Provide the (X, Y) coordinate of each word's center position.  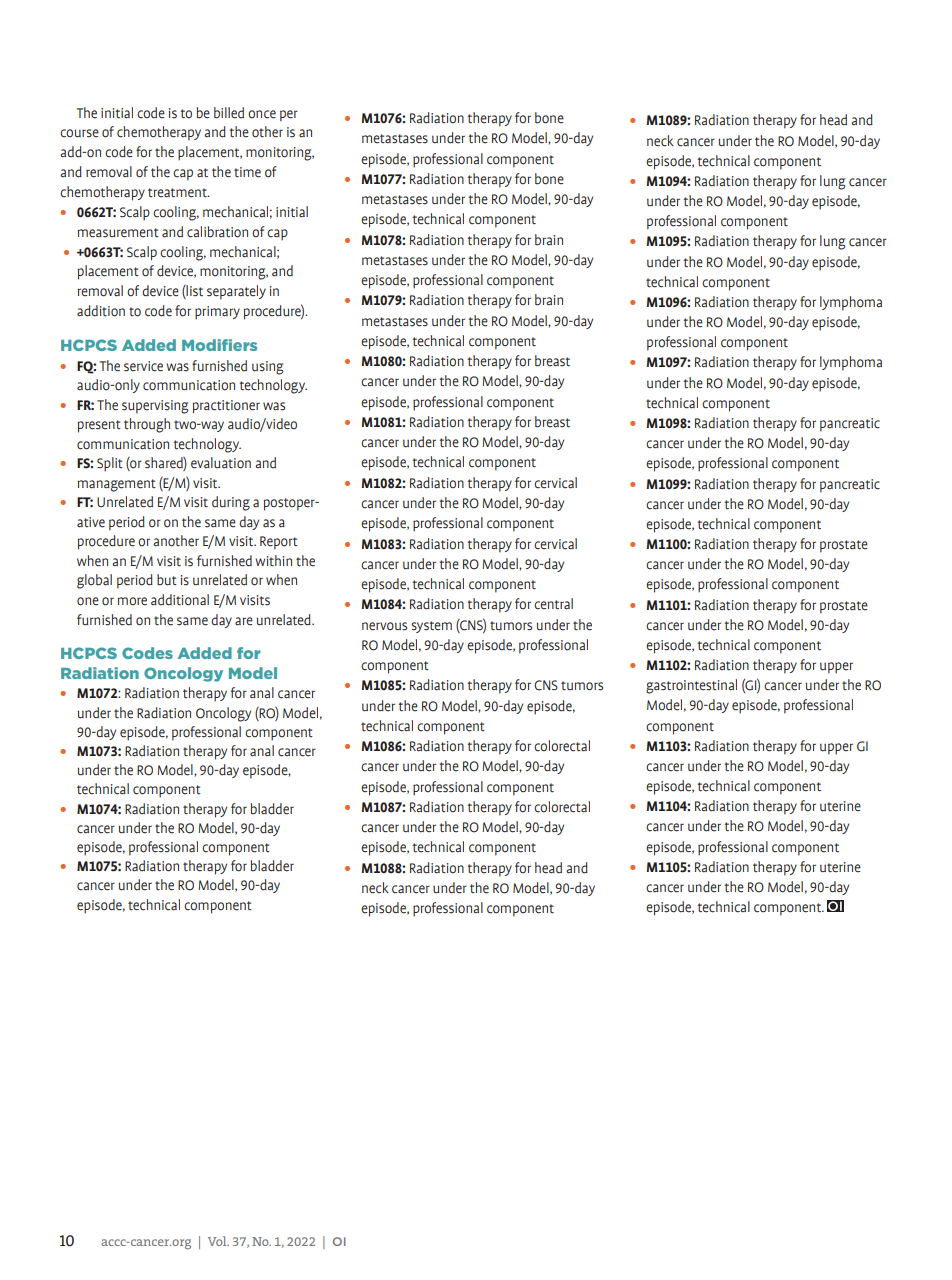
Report (279, 543)
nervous (384, 626)
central (553, 604)
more (132, 601)
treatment (178, 193)
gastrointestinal (691, 686)
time (247, 172)
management (116, 485)
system (431, 627)
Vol (218, 1241)
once (262, 114)
